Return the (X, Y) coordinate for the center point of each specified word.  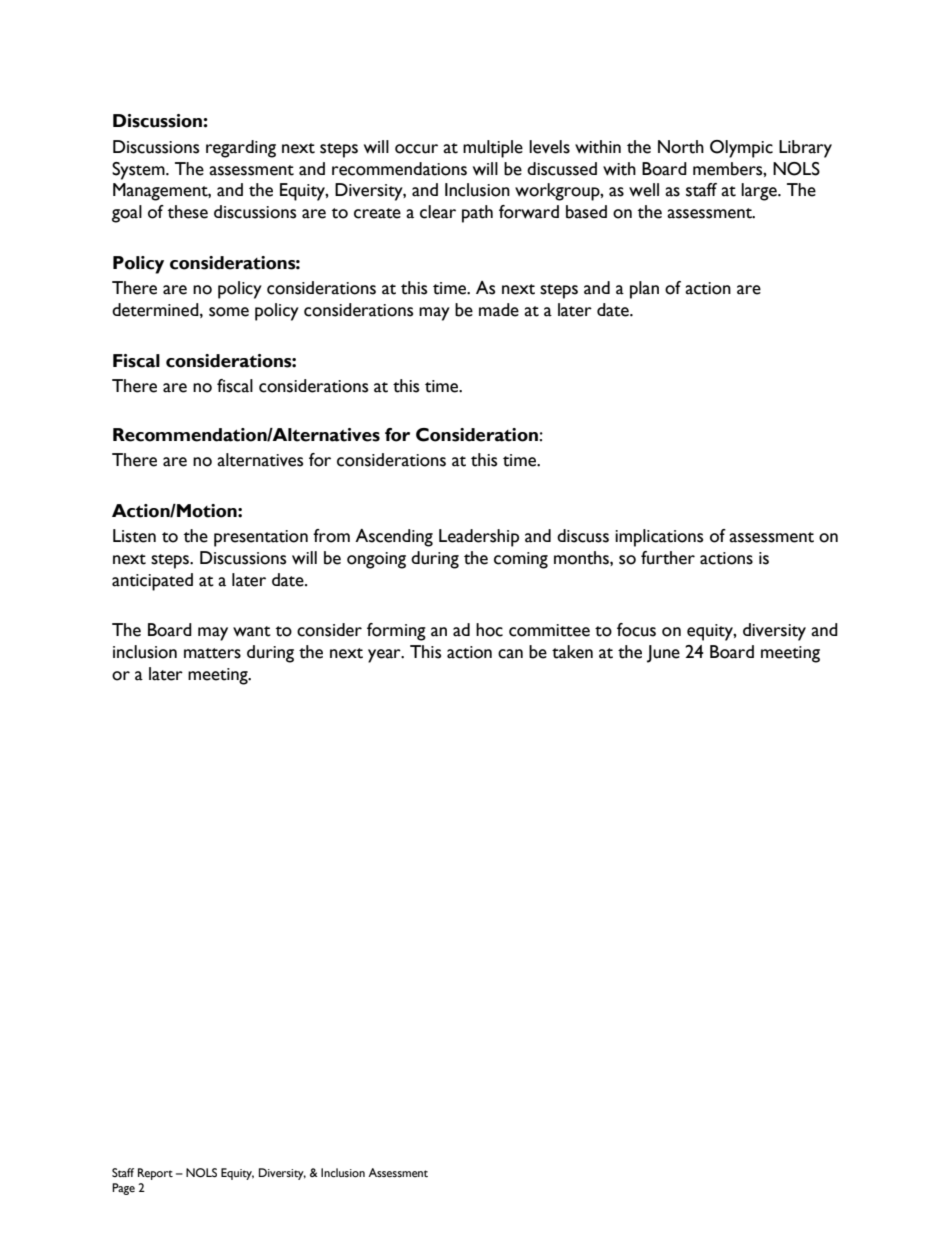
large (760, 192)
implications (659, 538)
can (510, 654)
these (188, 212)
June (663, 654)
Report (155, 1174)
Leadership (479, 538)
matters (212, 653)
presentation (261, 538)
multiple (493, 149)
